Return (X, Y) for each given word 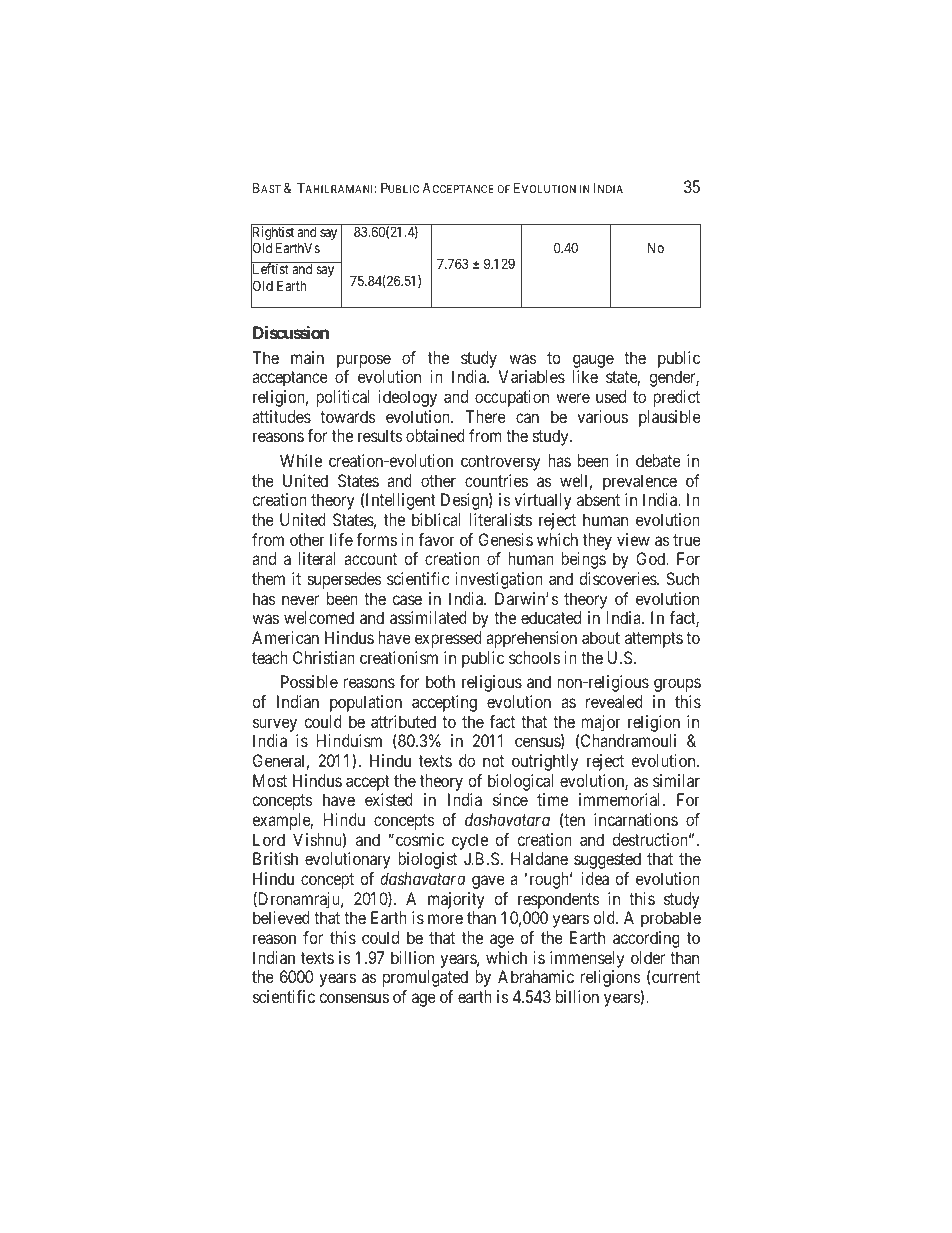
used (611, 396)
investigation (499, 580)
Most (270, 780)
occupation (512, 398)
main (307, 357)
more (445, 919)
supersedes (345, 580)
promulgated (425, 978)
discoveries (618, 578)
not (493, 761)
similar (676, 780)
